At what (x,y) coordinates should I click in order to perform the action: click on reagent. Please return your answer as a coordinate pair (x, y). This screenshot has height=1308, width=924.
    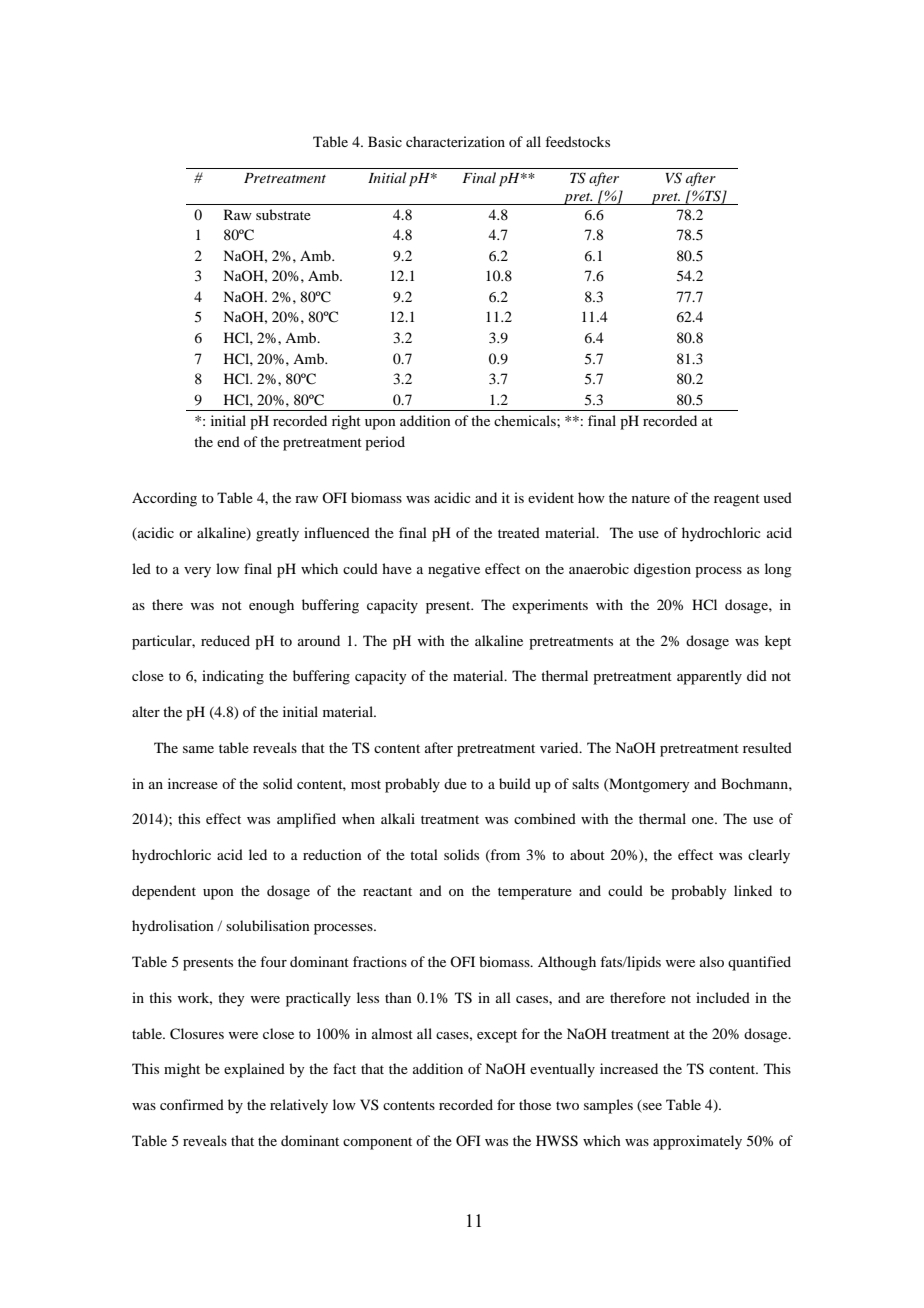
    Looking at the image, I should click on (737, 500).
